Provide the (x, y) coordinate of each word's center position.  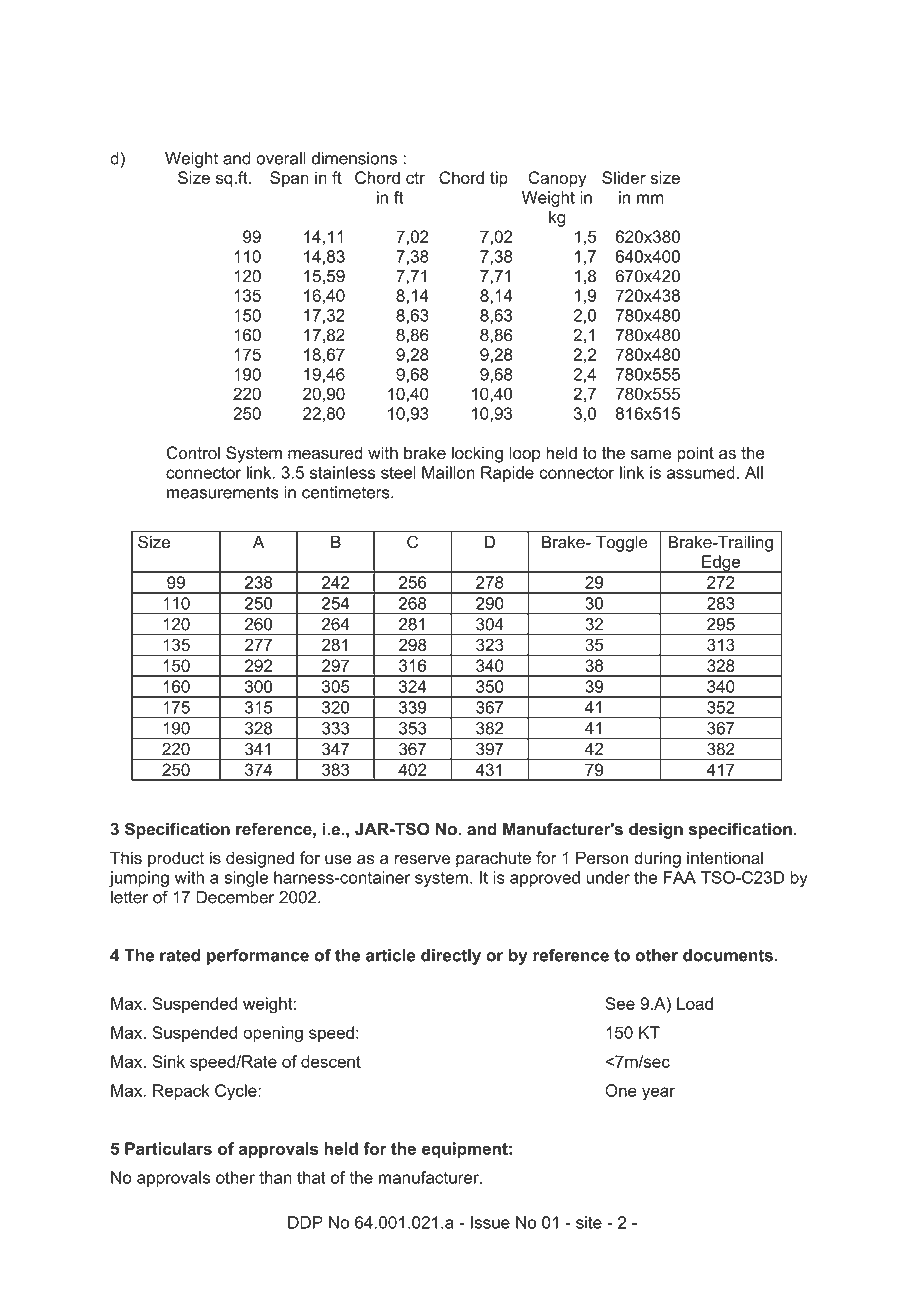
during (657, 859)
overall (281, 158)
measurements (223, 492)
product (176, 859)
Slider (624, 177)
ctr (415, 178)
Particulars (168, 1148)
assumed (701, 472)
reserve (422, 859)
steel (398, 472)
